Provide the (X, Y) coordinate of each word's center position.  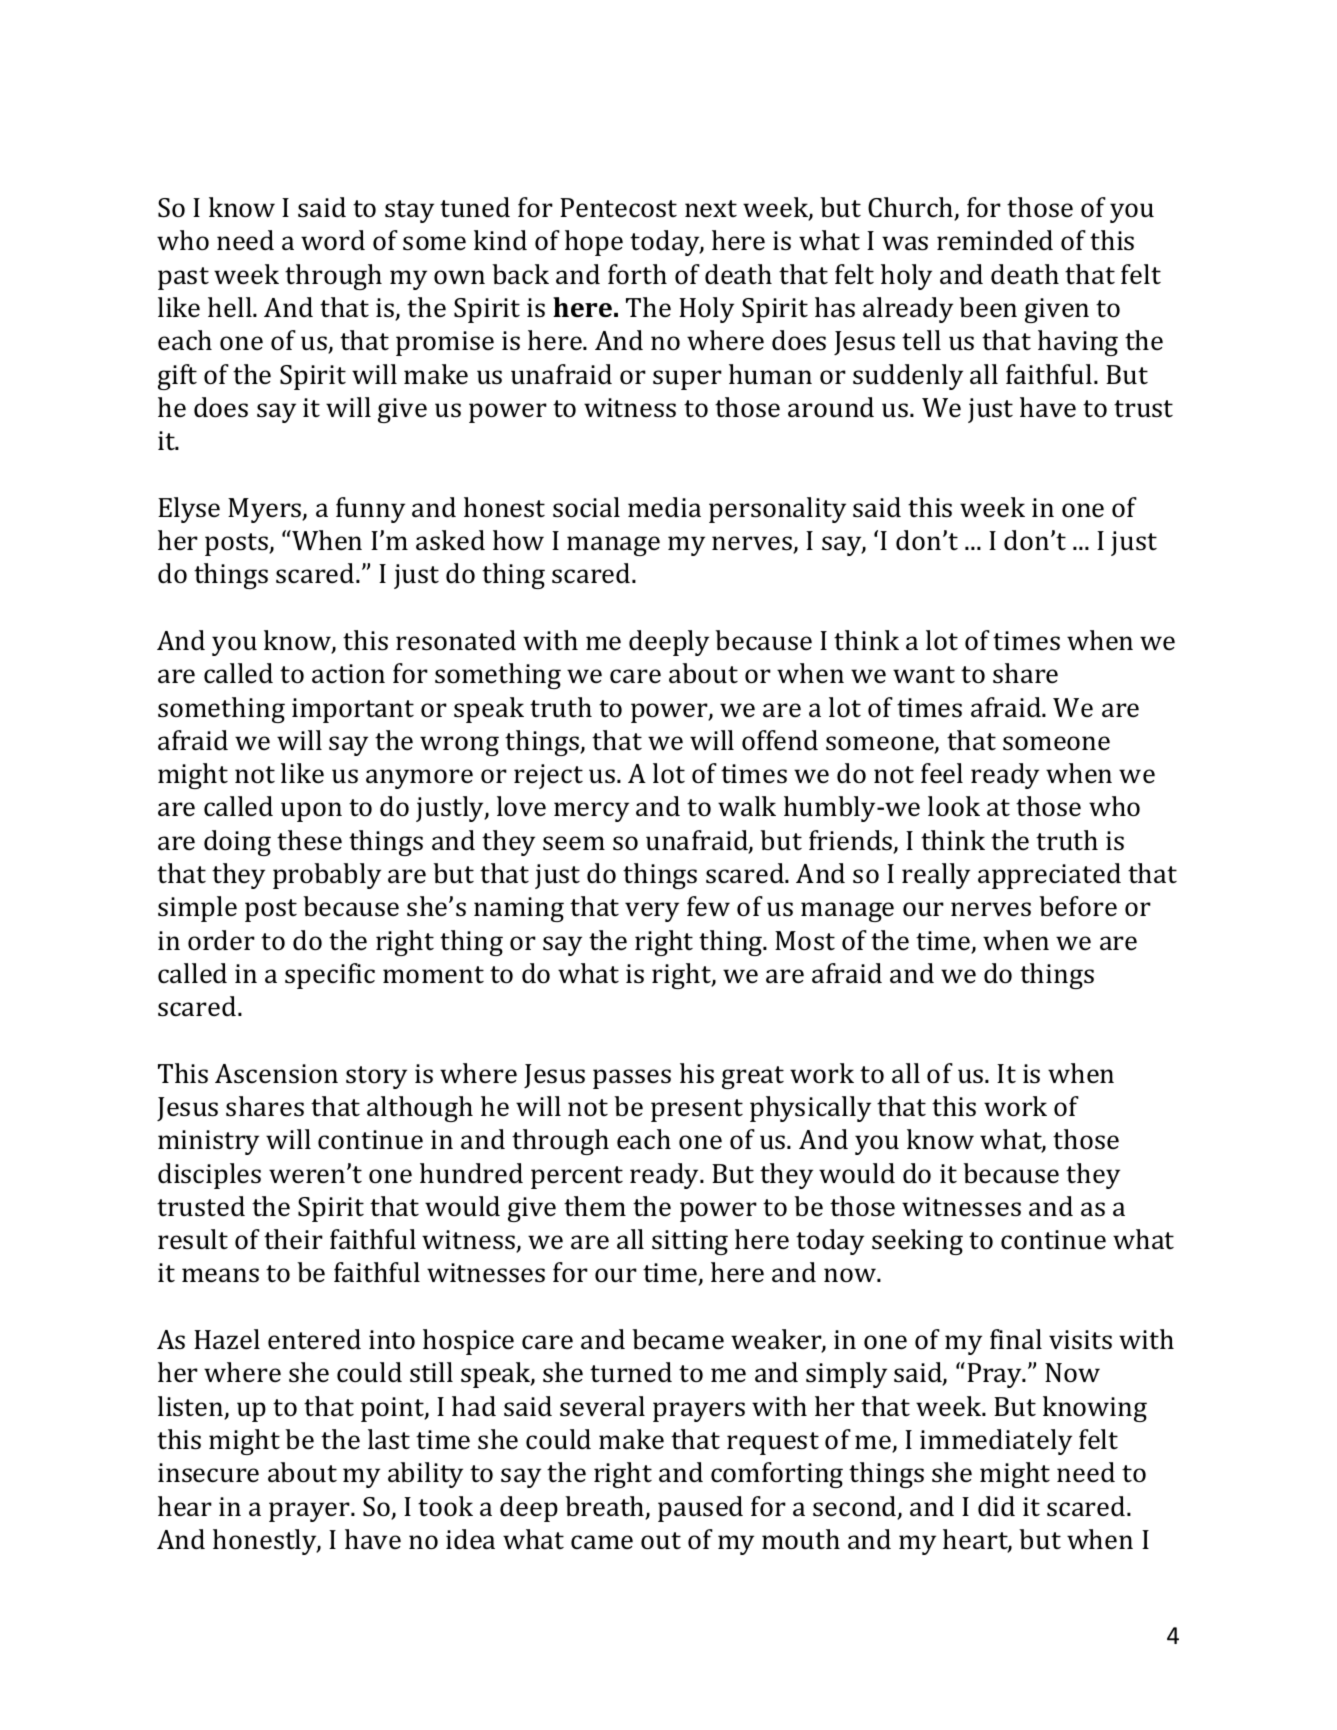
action (348, 673)
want (924, 674)
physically (810, 1109)
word (333, 240)
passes (632, 1079)
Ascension (276, 1074)
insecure (208, 1473)
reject (548, 776)
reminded (995, 240)
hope (594, 243)
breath (606, 1507)
